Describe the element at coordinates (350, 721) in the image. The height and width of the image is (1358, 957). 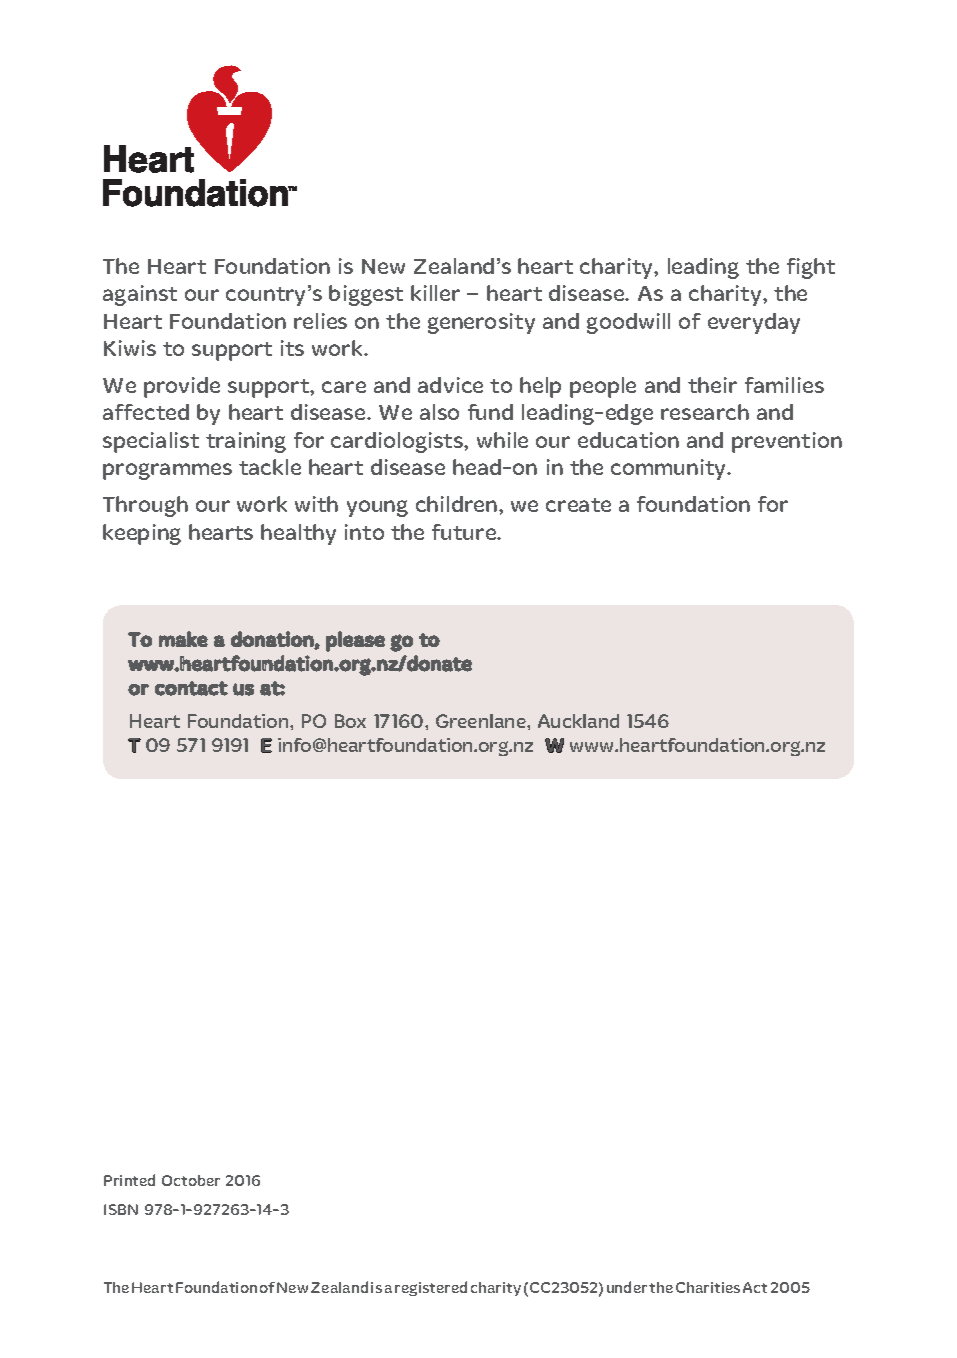
I see `Box` at that location.
